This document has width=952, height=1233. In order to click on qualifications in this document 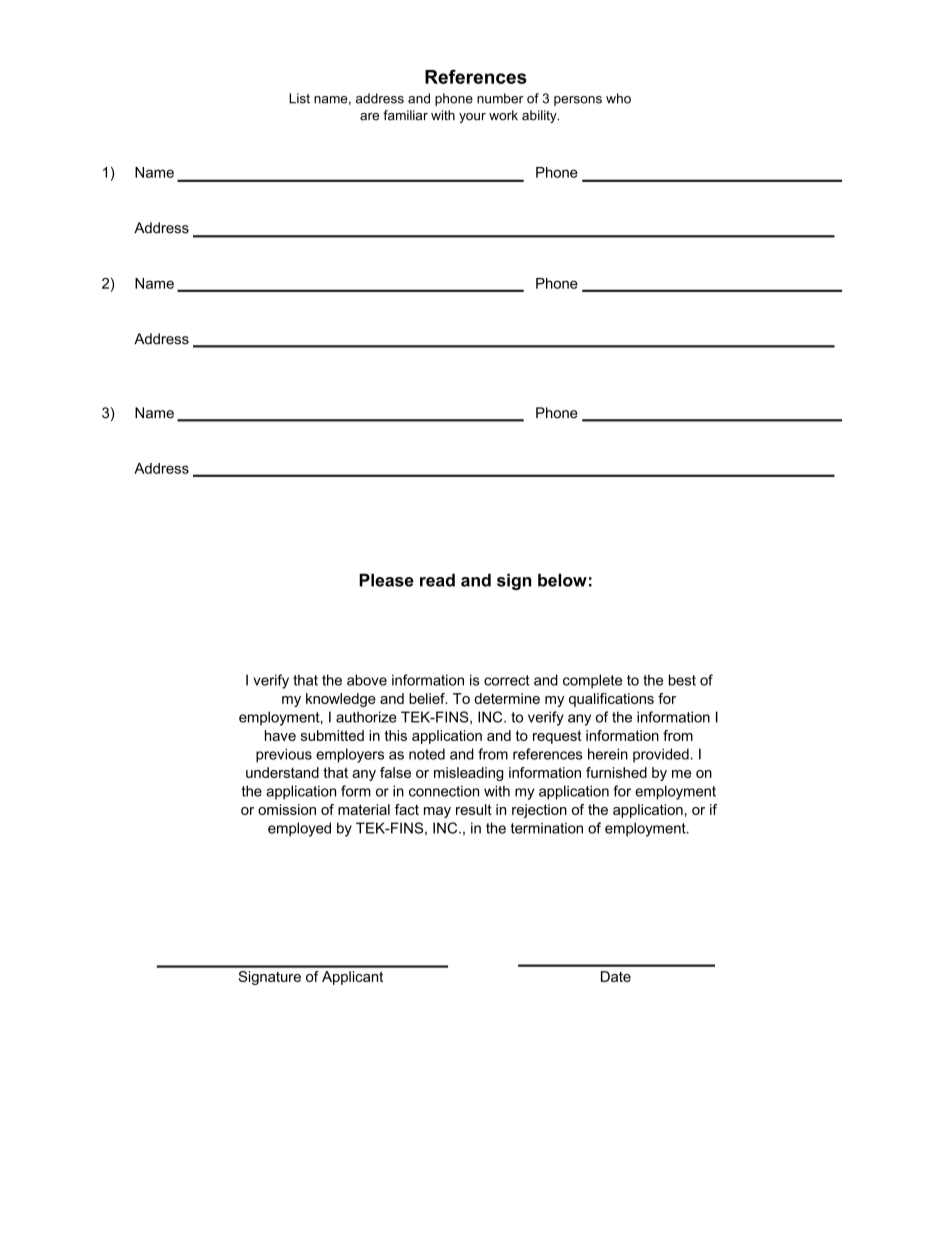, I will do `click(611, 700)`.
